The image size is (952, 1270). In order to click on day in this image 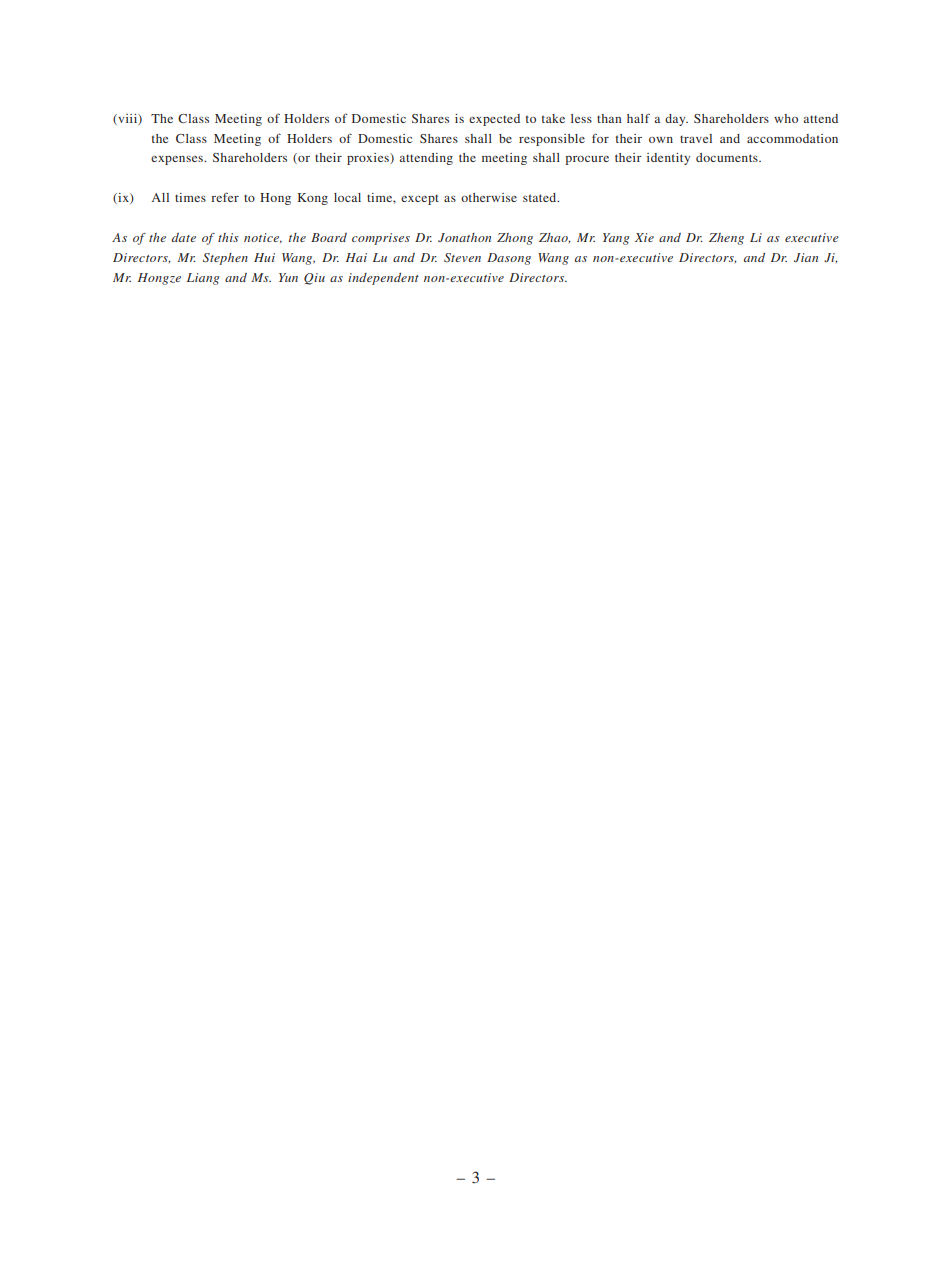, I will do `click(676, 120)`.
